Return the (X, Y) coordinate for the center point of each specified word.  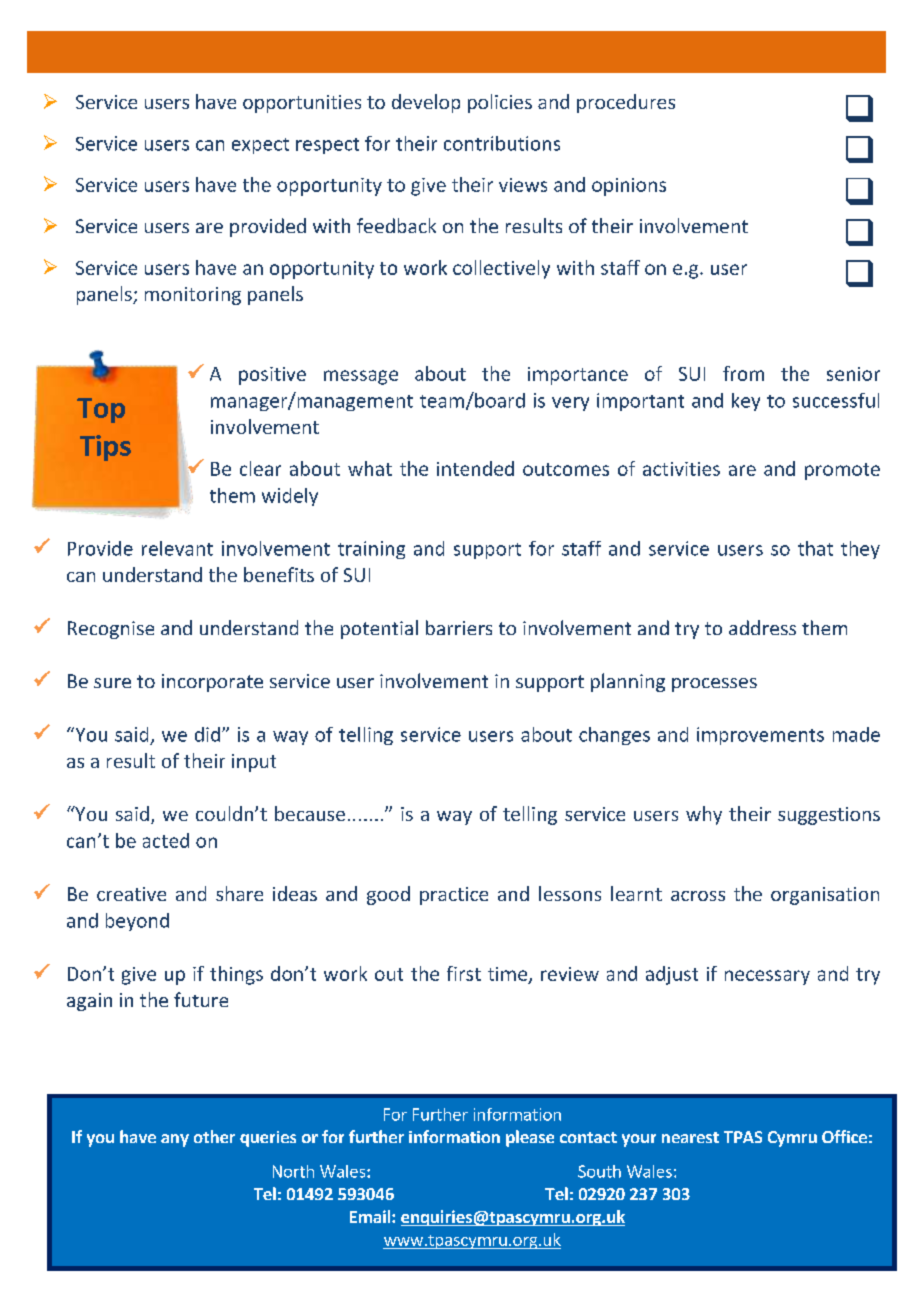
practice (454, 896)
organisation (825, 896)
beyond (137, 922)
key (746, 402)
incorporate (212, 683)
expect (260, 146)
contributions (502, 143)
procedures (626, 103)
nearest (690, 1137)
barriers (459, 627)
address (762, 627)
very (570, 404)
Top (101, 410)
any (175, 1140)
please (530, 1138)
